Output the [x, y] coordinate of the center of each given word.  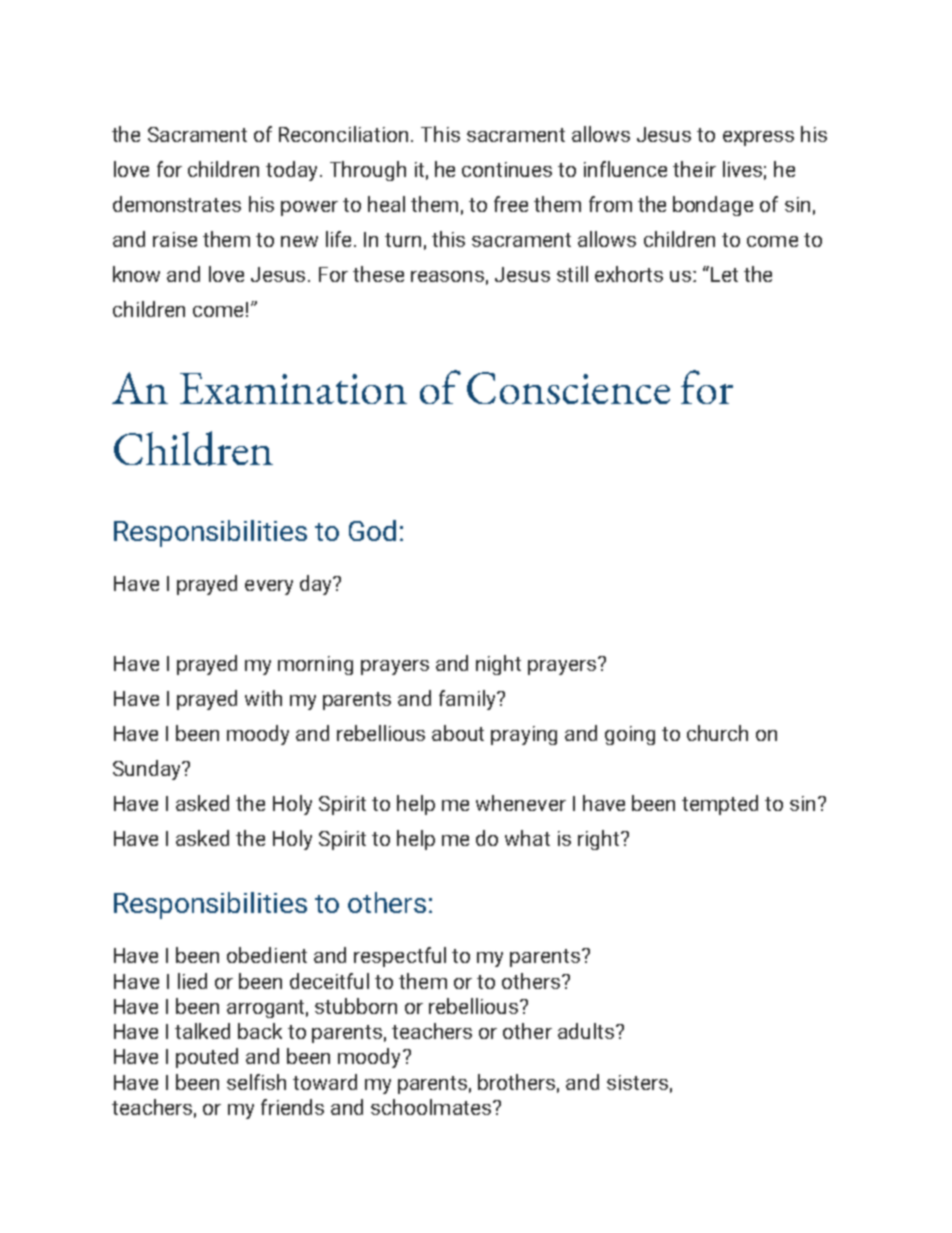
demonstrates [177, 204]
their [694, 169]
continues [507, 169]
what [527, 838]
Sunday [148, 770]
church [717, 733]
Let [724, 274]
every [269, 587]
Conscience [568, 388]
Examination [293, 388]
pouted [207, 1058]
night [498, 665]
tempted [720, 805]
